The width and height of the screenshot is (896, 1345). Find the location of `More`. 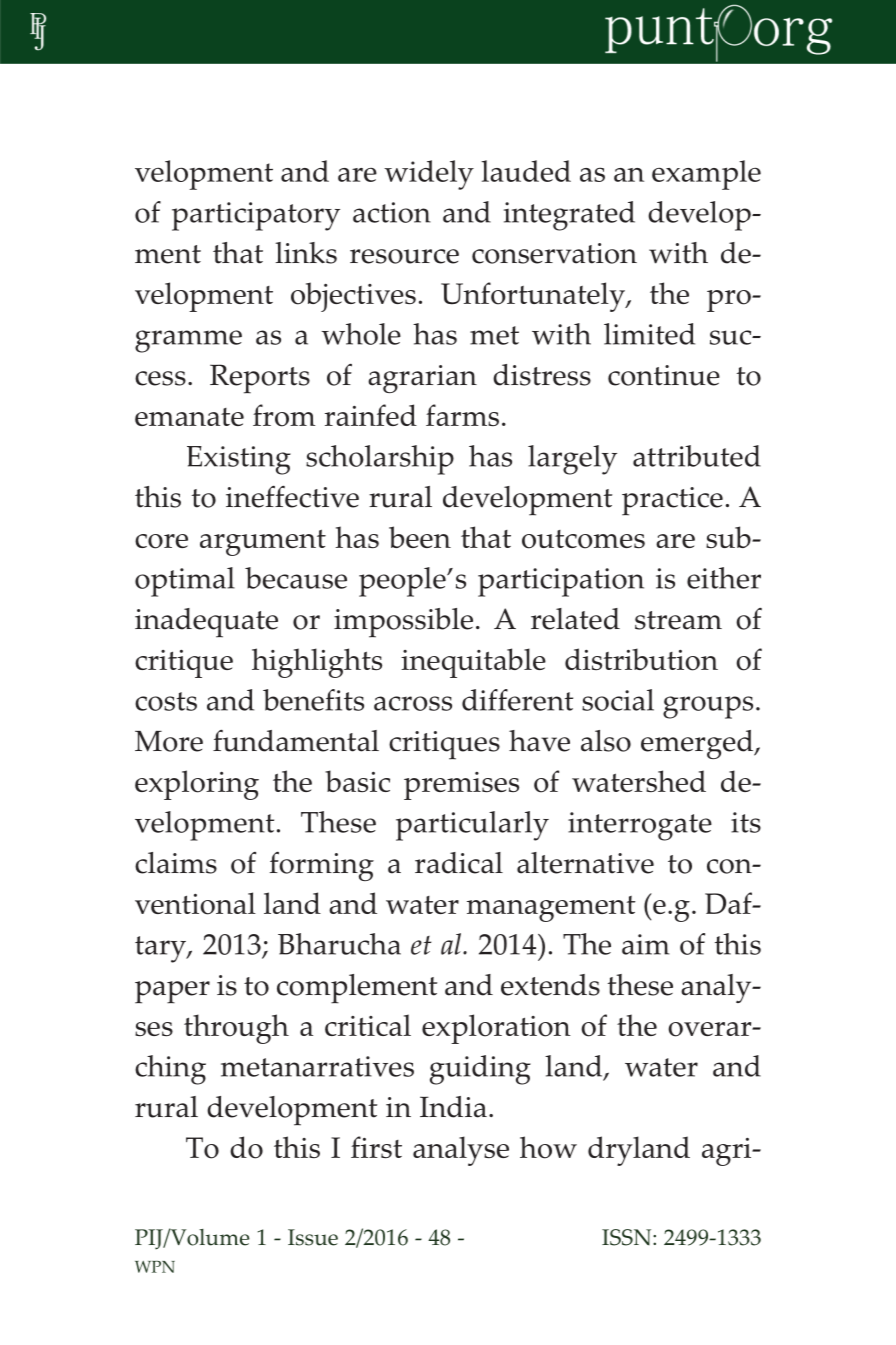

More is located at coordinates (169, 741).
